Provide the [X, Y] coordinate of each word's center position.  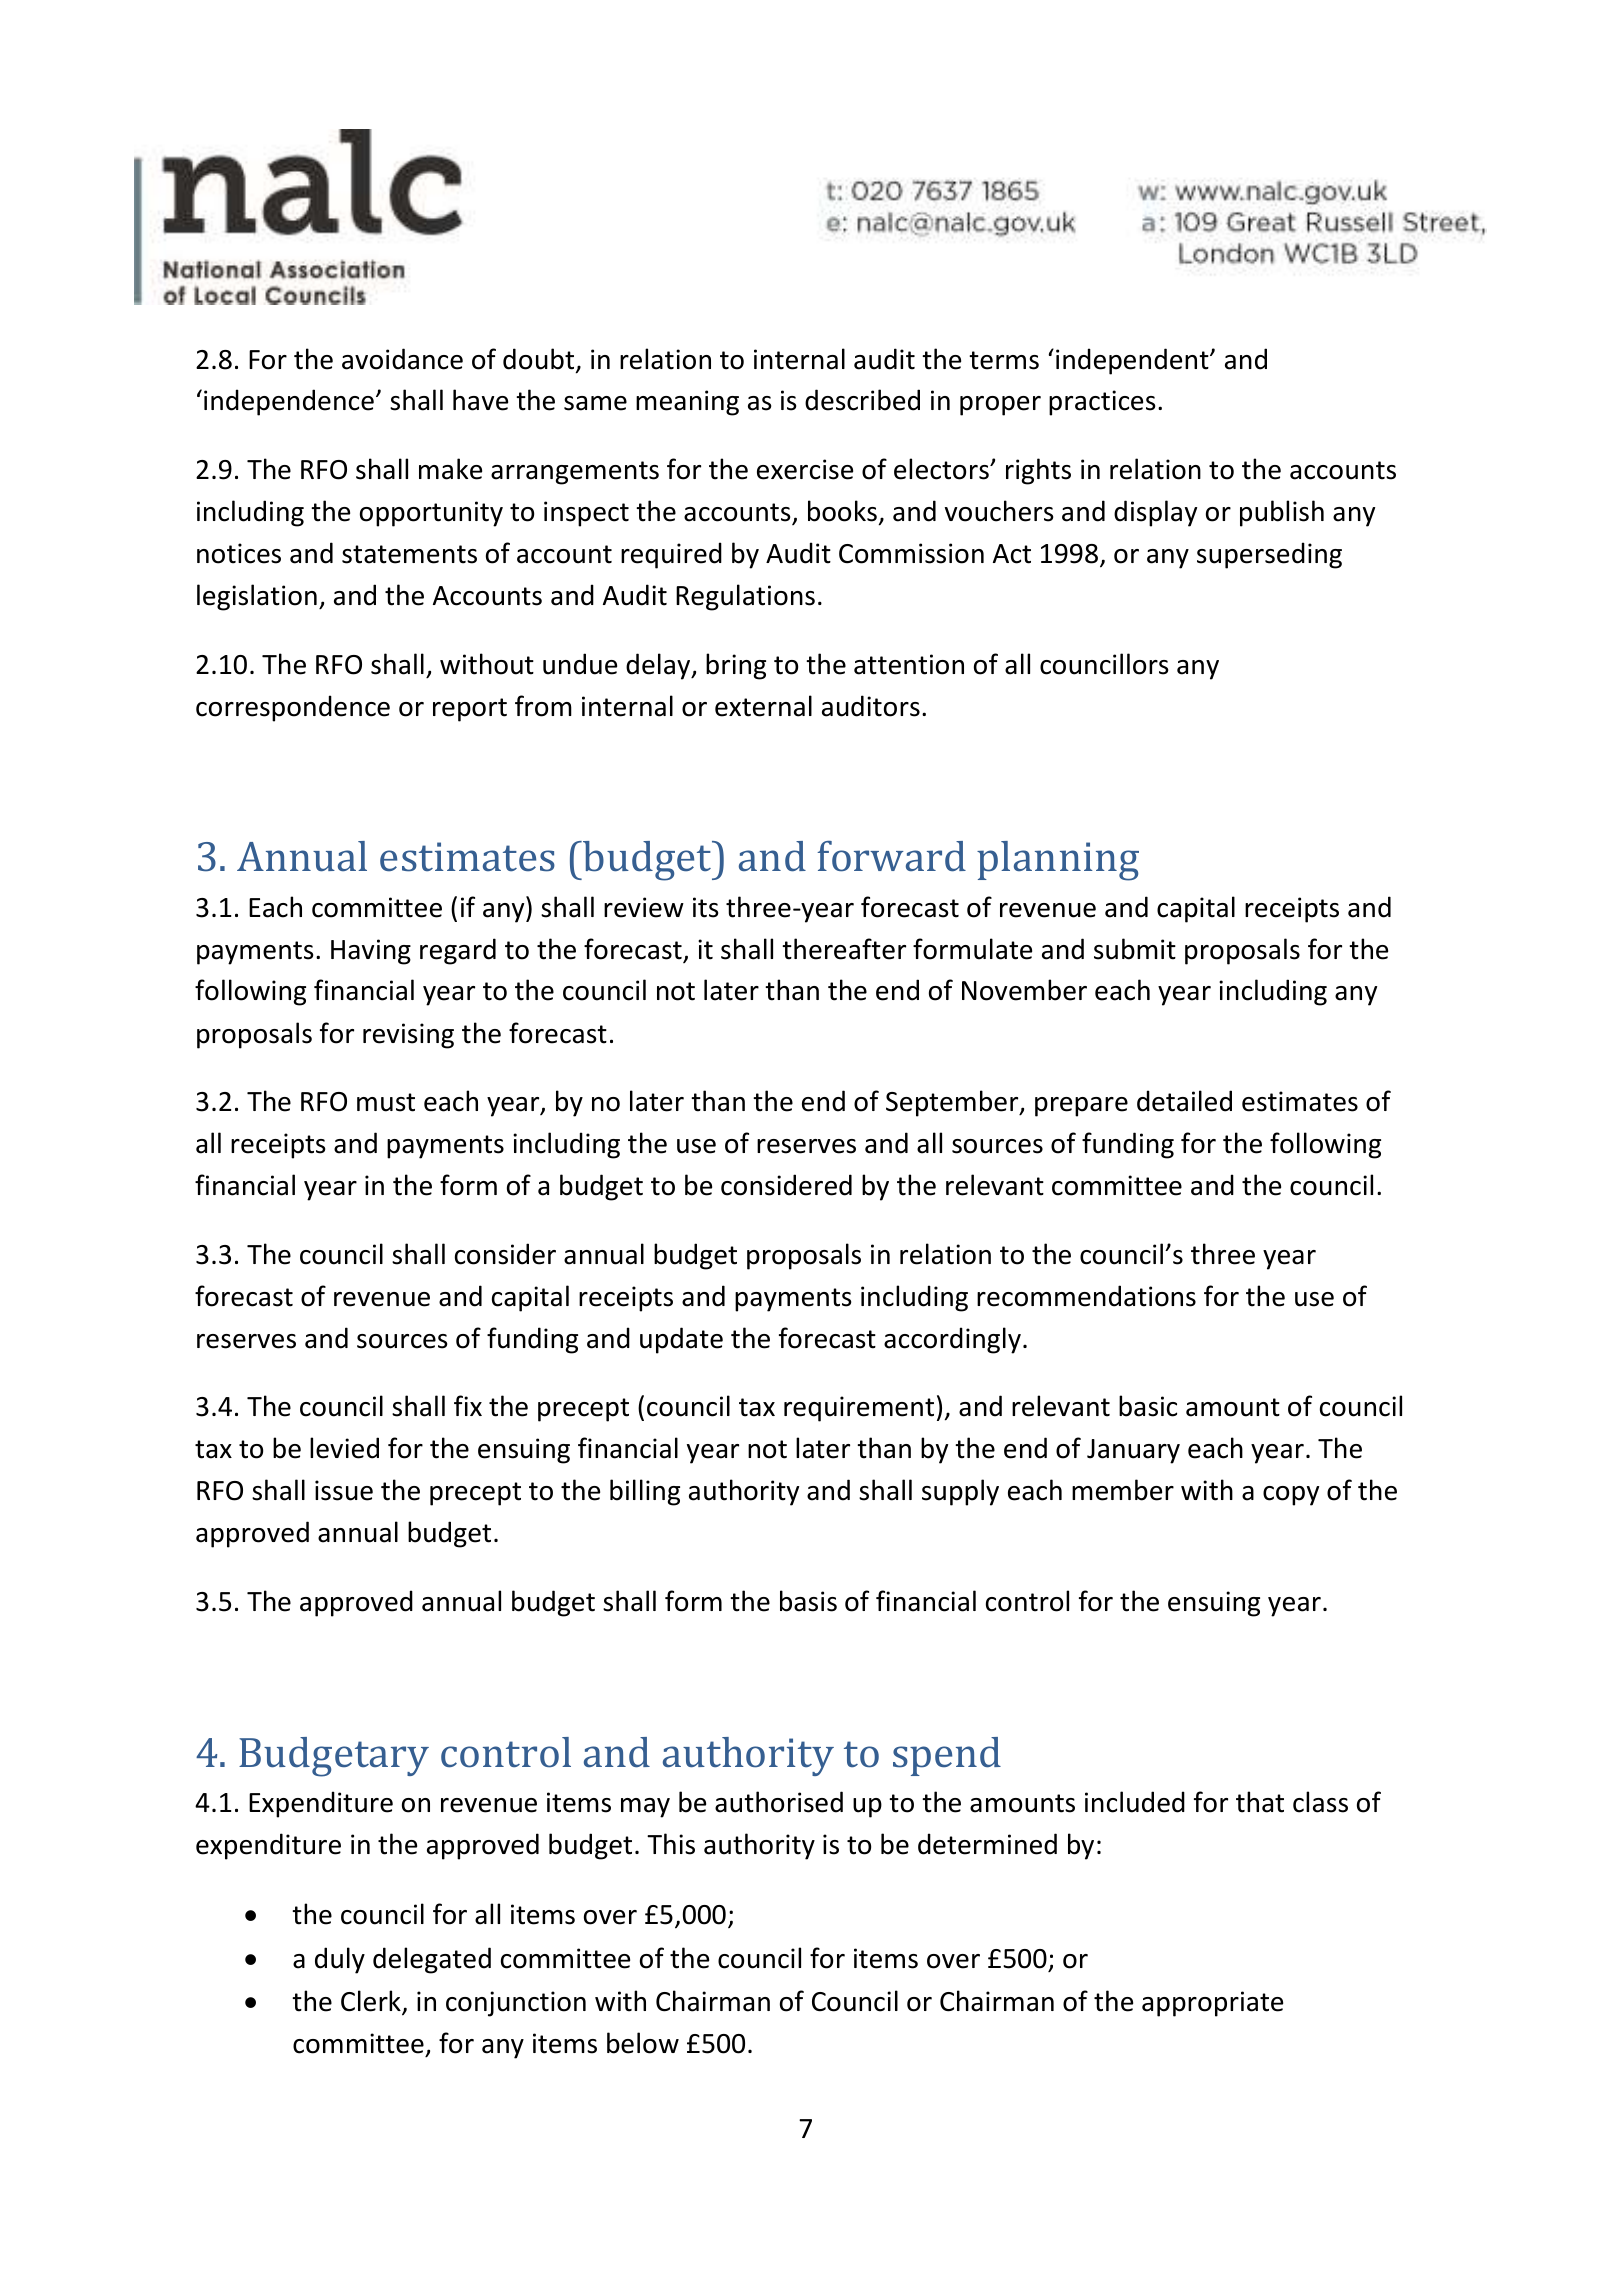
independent [1133, 361]
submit [1135, 949]
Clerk [372, 2002]
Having [371, 952]
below [643, 2043]
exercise [805, 469]
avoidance [402, 359]
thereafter [844, 949]
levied [344, 1448]
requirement [859, 1409]
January [1133, 1451]
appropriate [1212, 2004]
